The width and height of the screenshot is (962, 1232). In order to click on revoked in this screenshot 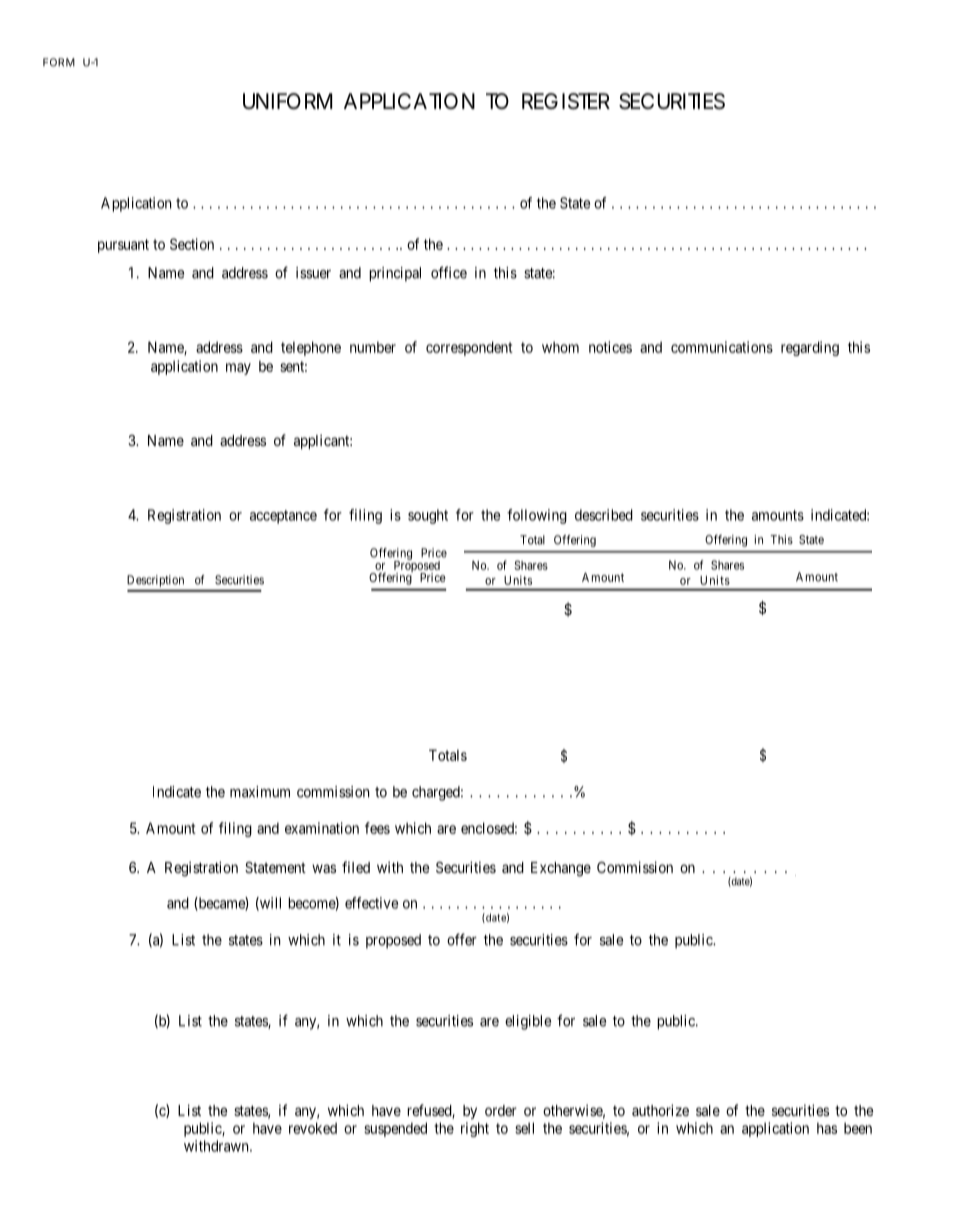, I will do `click(313, 1128)`.
